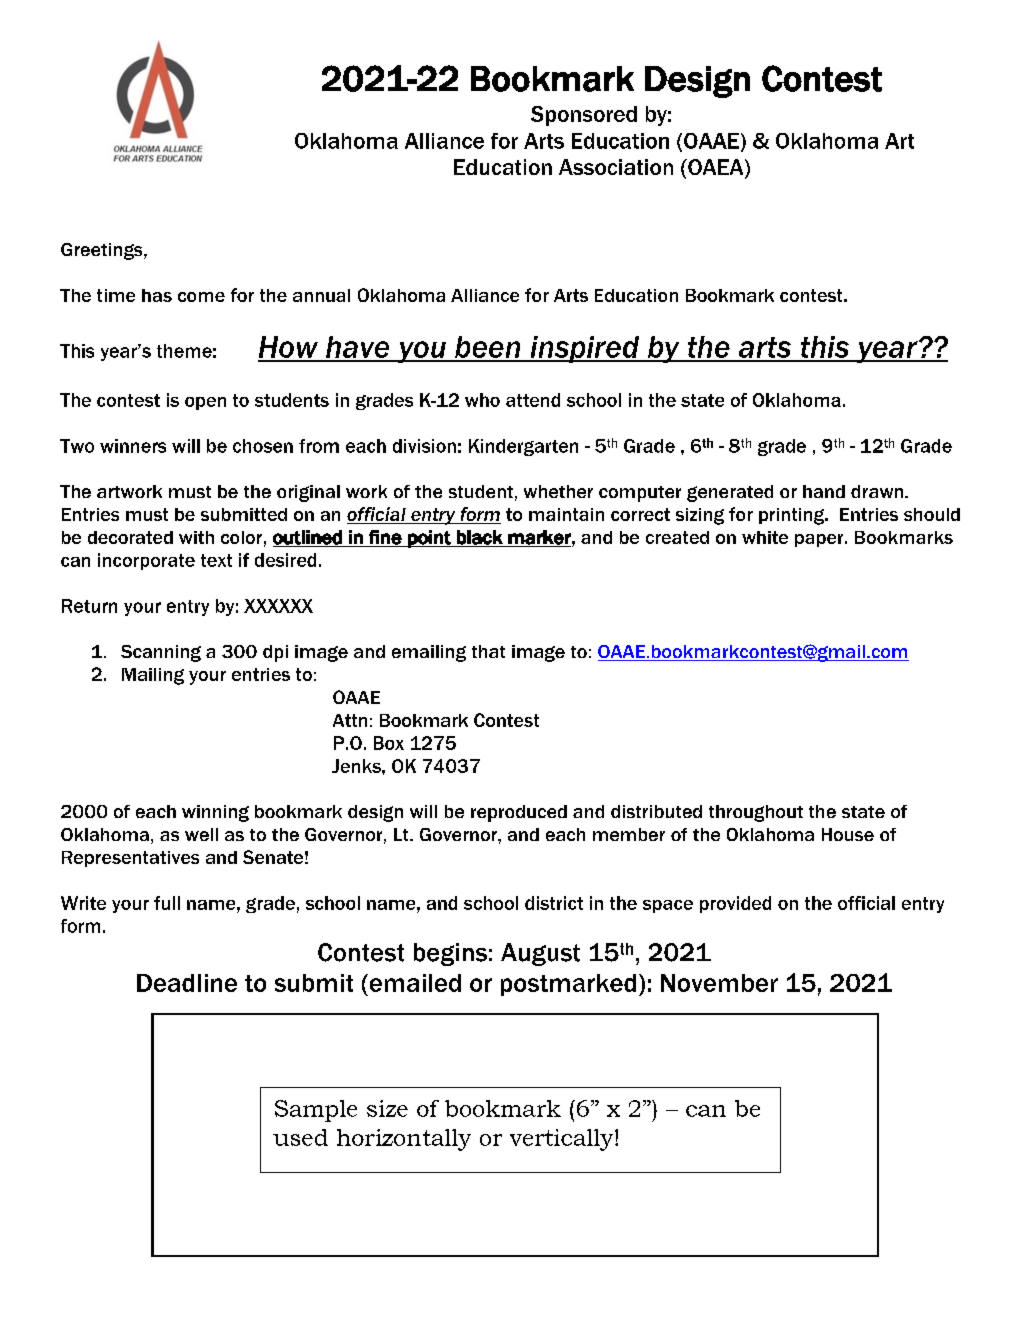  What do you see at coordinates (103, 251) in the screenshot?
I see `Greetings` at bounding box center [103, 251].
